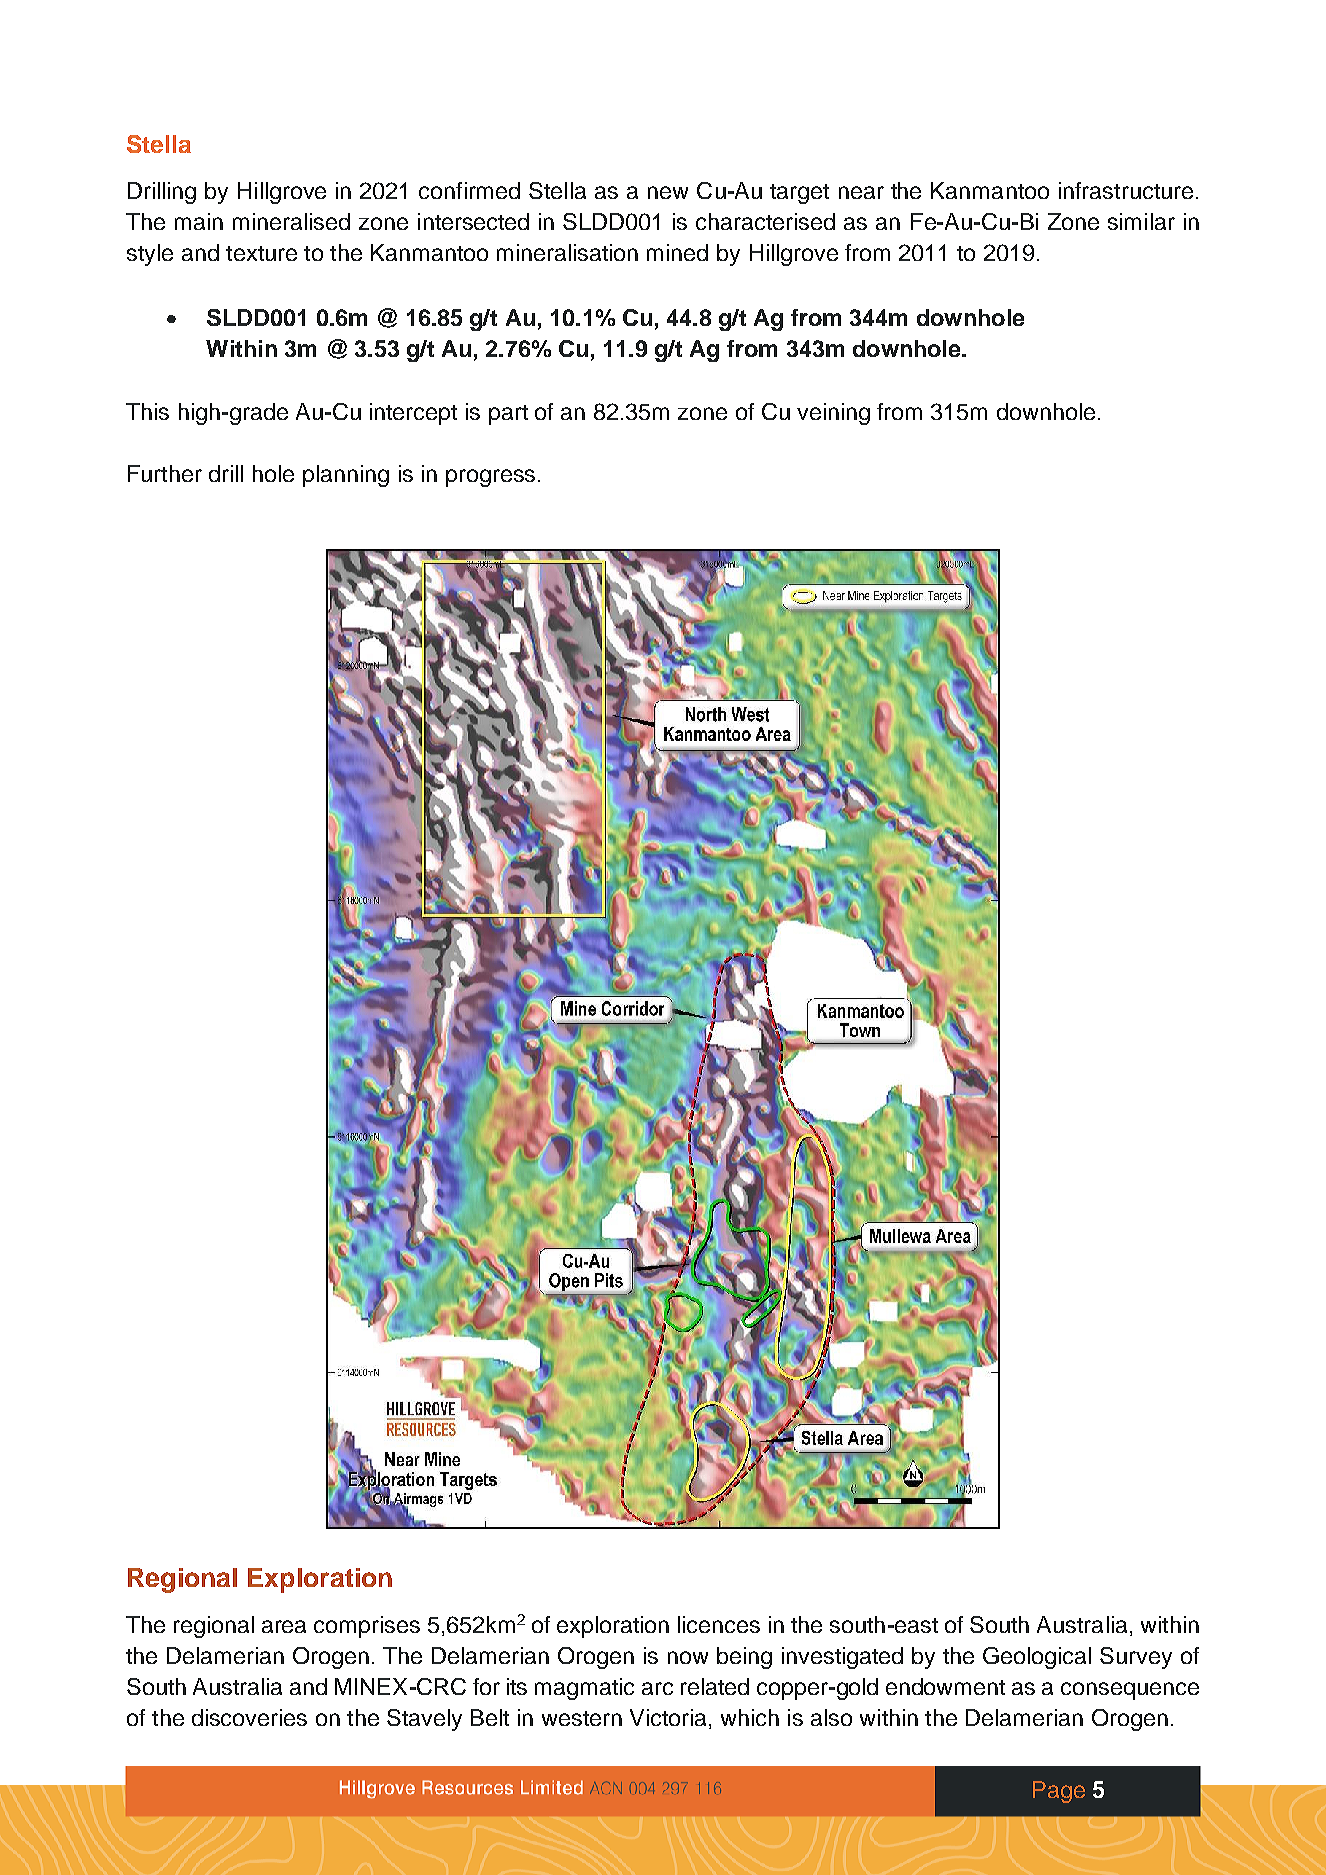  Describe the element at coordinates (1037, 1658) in the page. I see `Geological` at that location.
